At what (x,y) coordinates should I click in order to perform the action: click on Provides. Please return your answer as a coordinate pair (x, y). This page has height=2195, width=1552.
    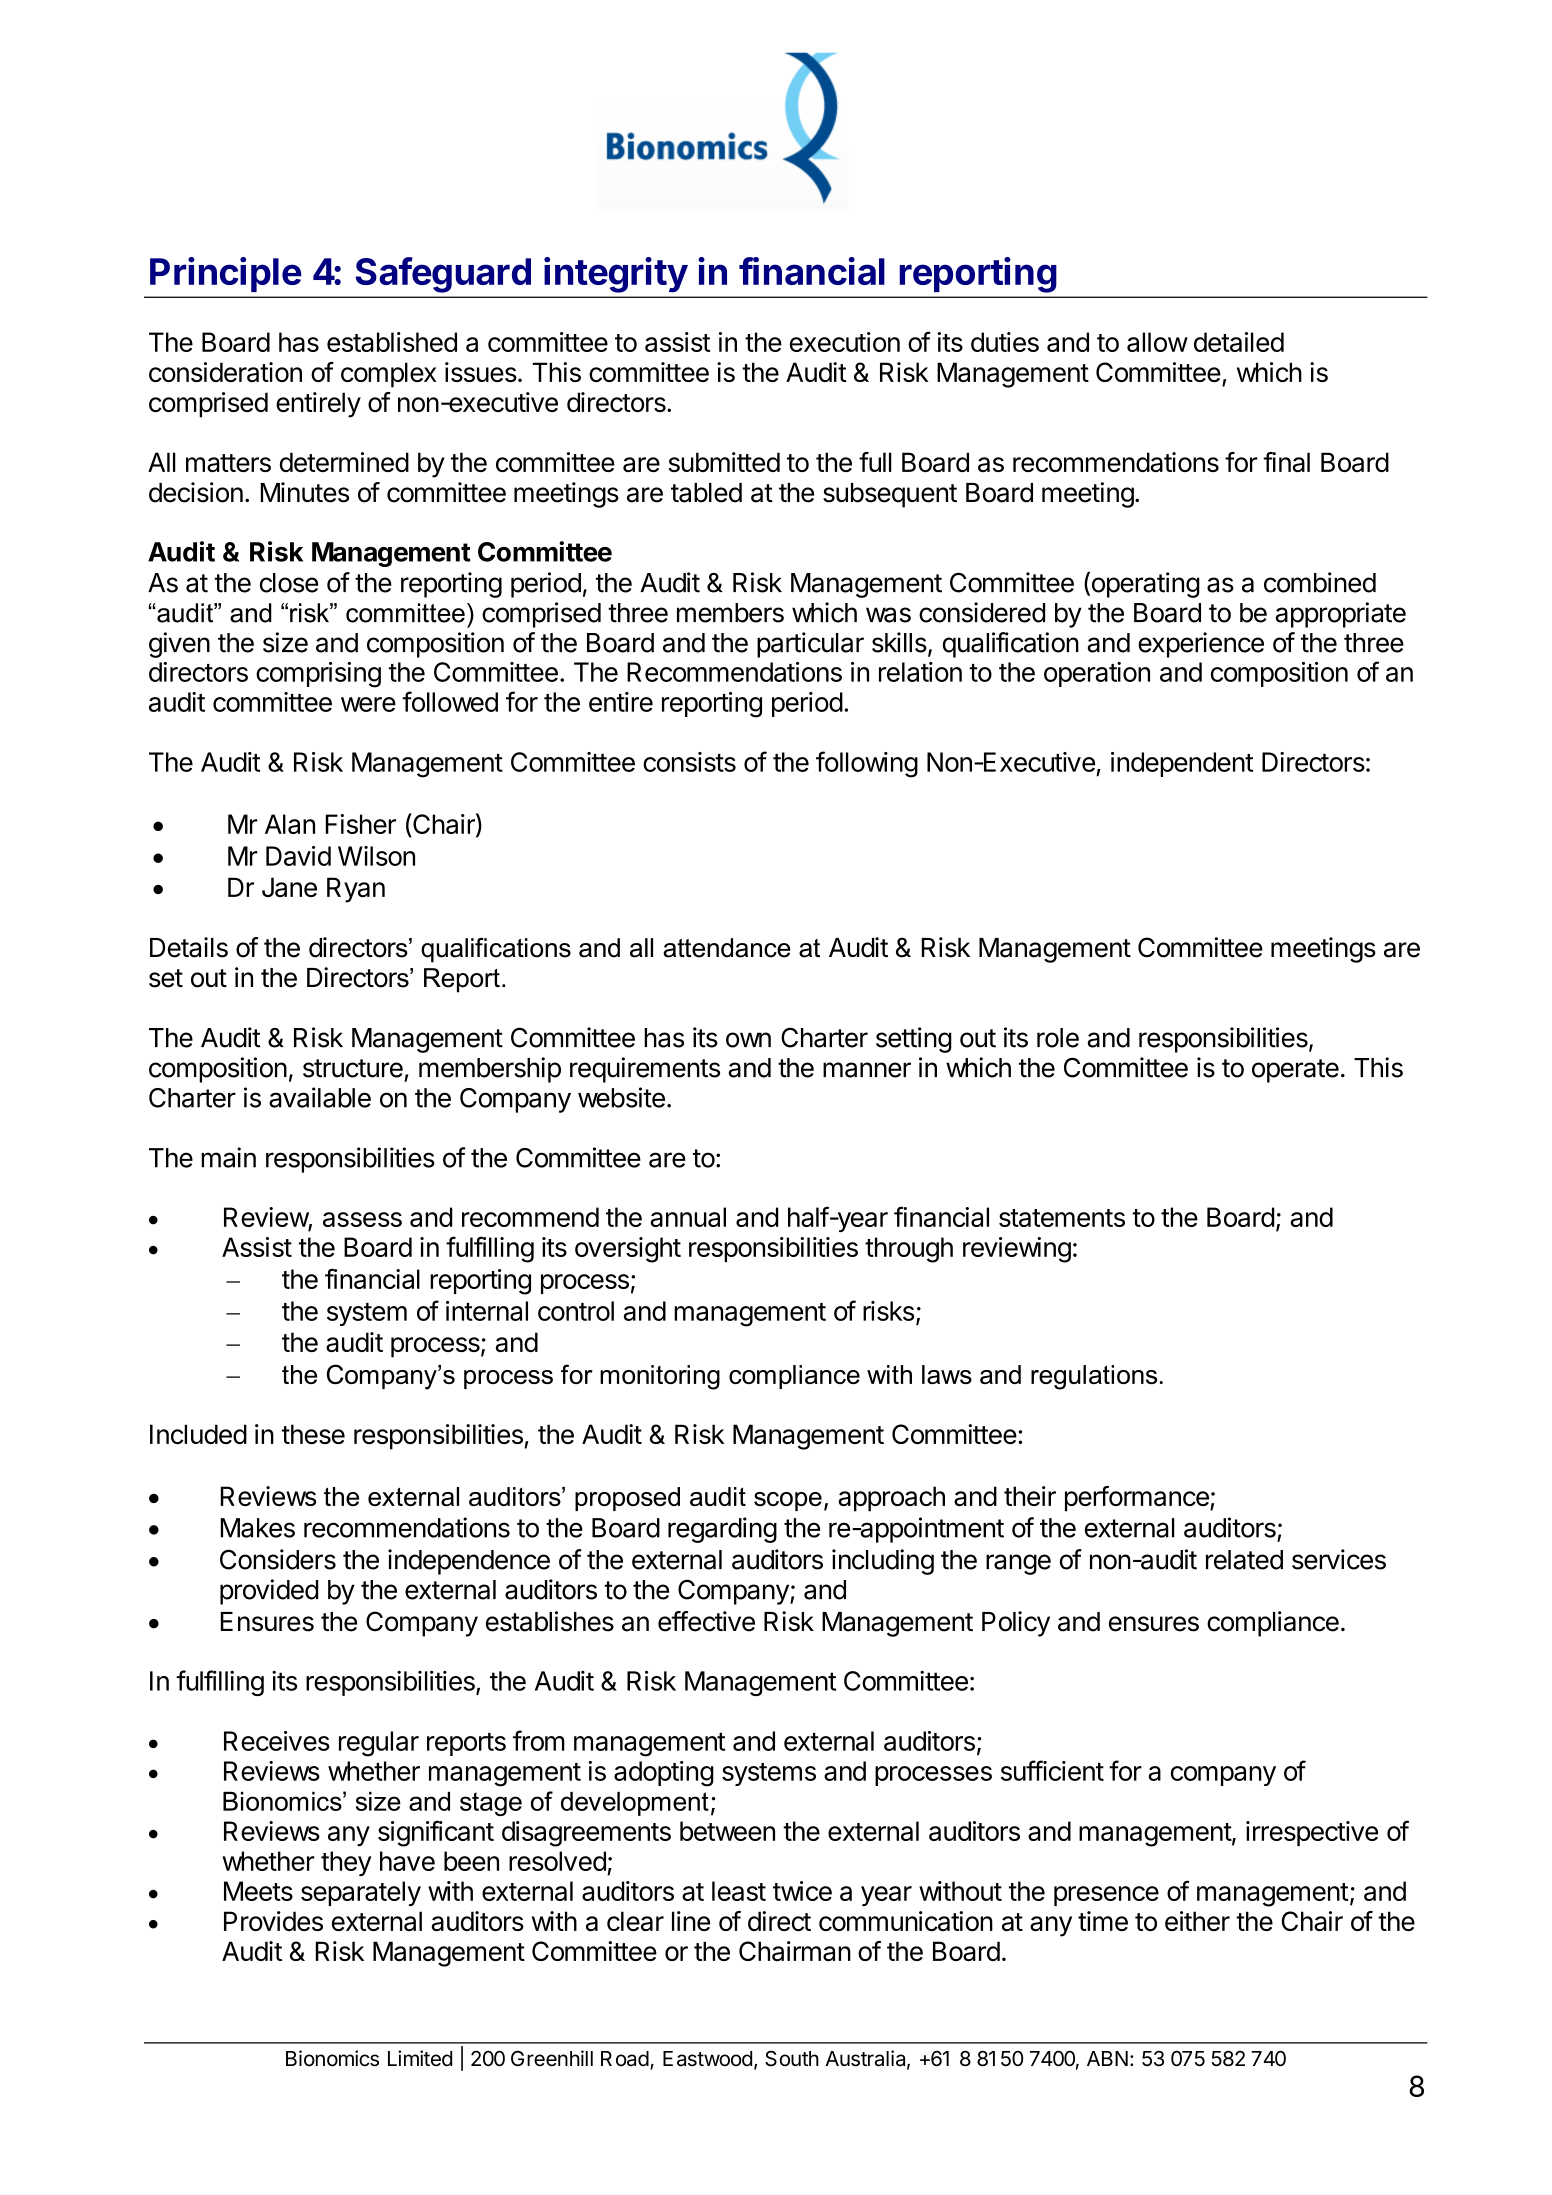
    Looking at the image, I should click on (273, 1921).
